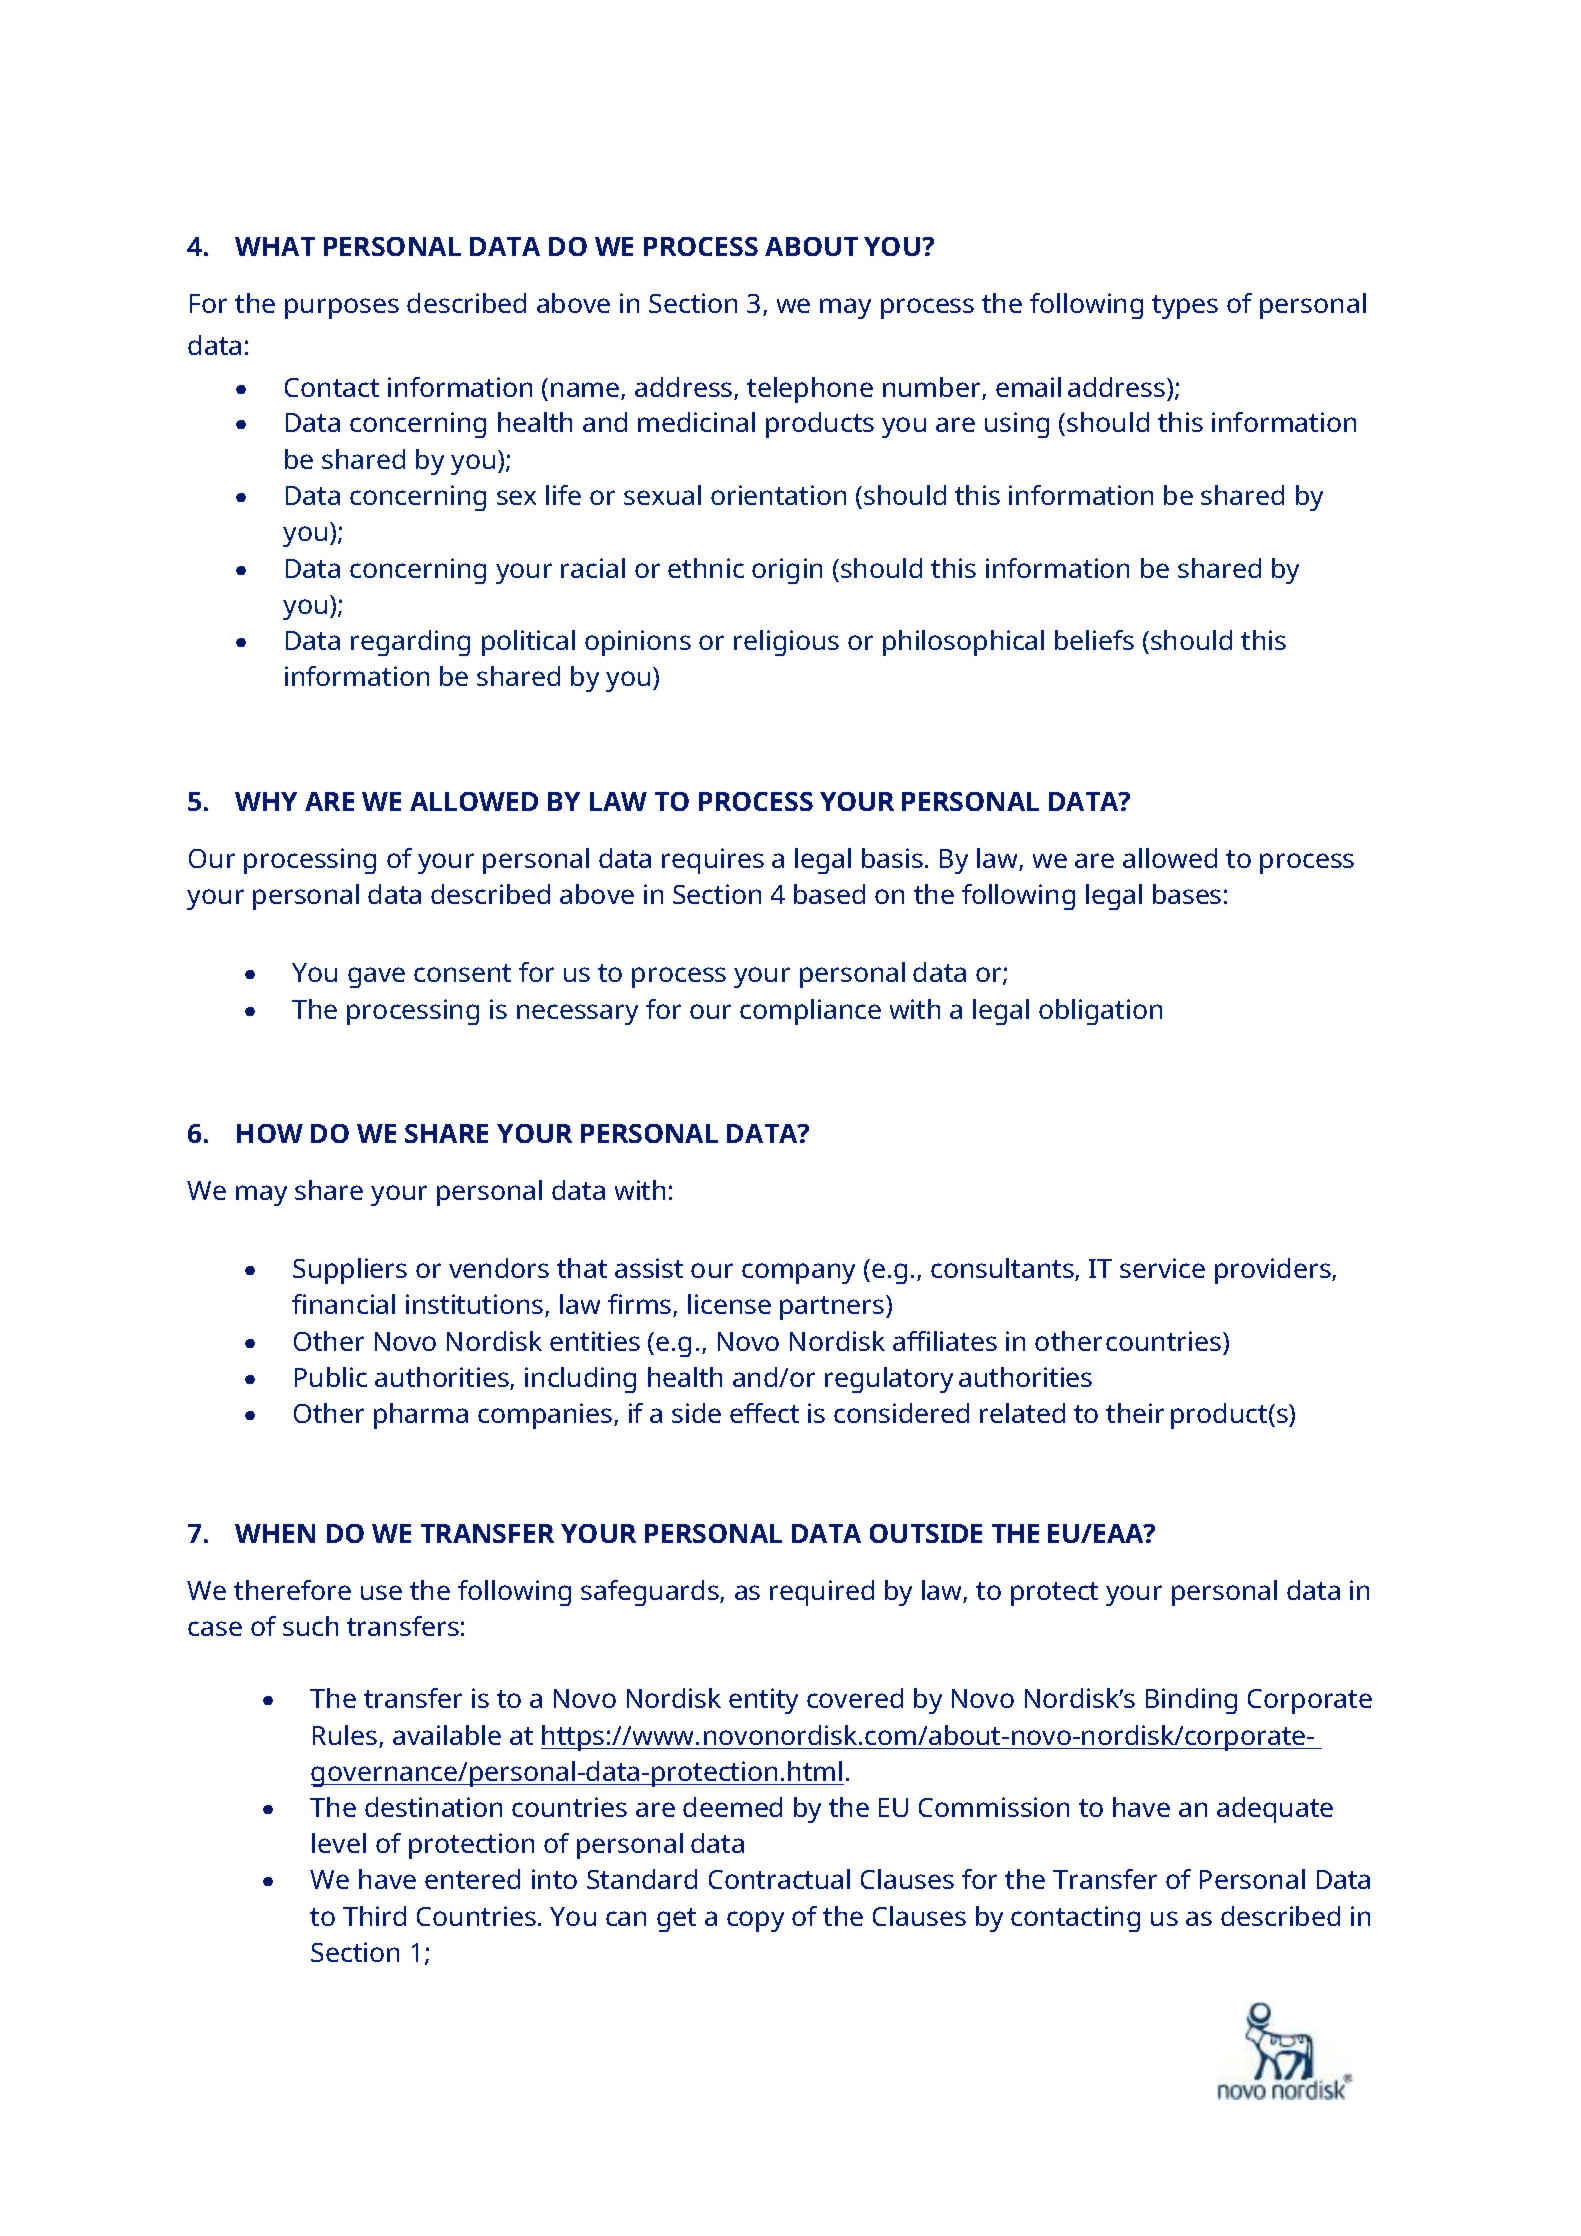 This screenshot has height=2236, width=1581. What do you see at coordinates (410, 643) in the screenshot?
I see `regarding` at bounding box center [410, 643].
